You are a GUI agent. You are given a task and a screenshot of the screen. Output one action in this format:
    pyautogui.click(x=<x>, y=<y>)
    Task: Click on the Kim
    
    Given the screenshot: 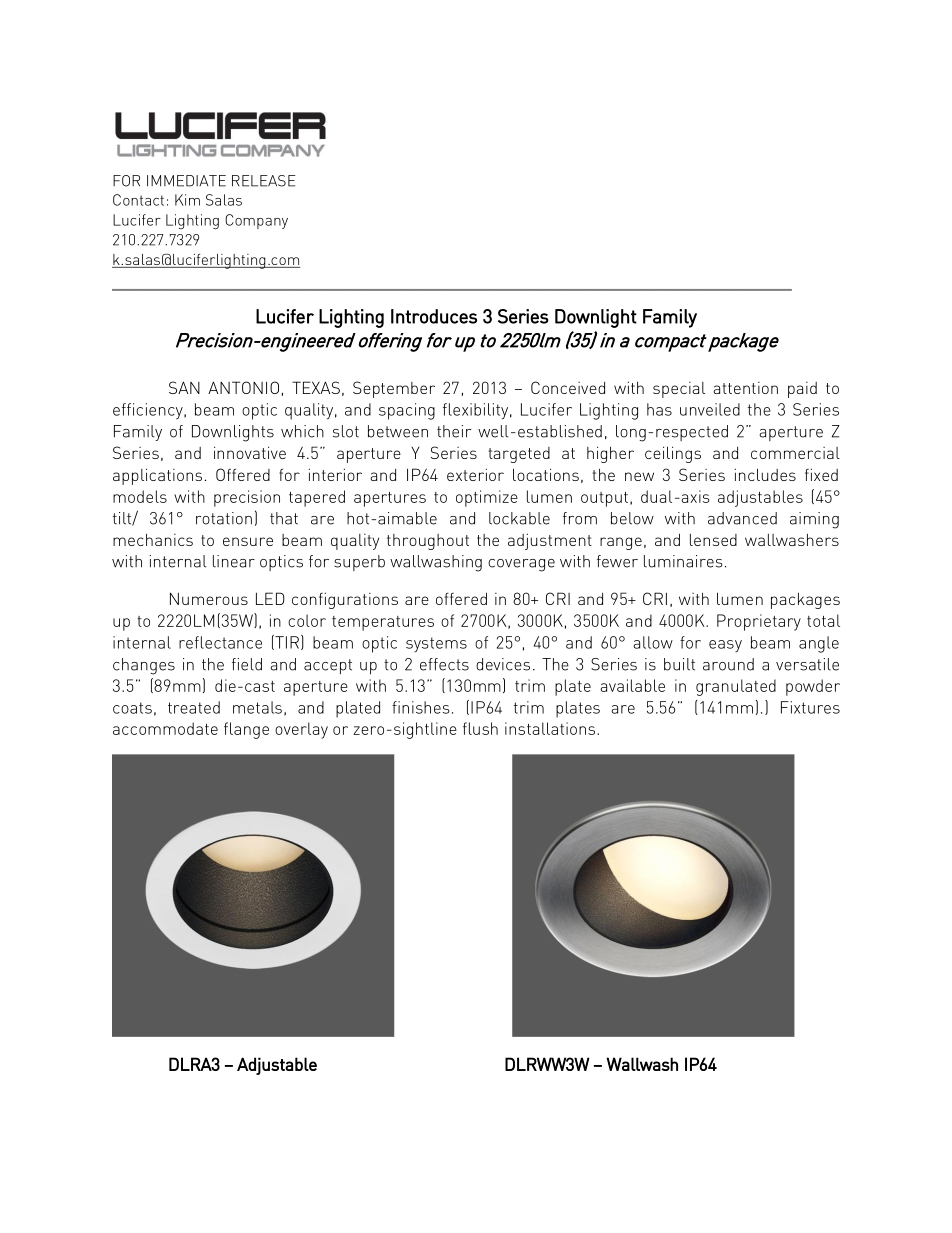 What is the action you would take?
    pyautogui.click(x=187, y=200)
